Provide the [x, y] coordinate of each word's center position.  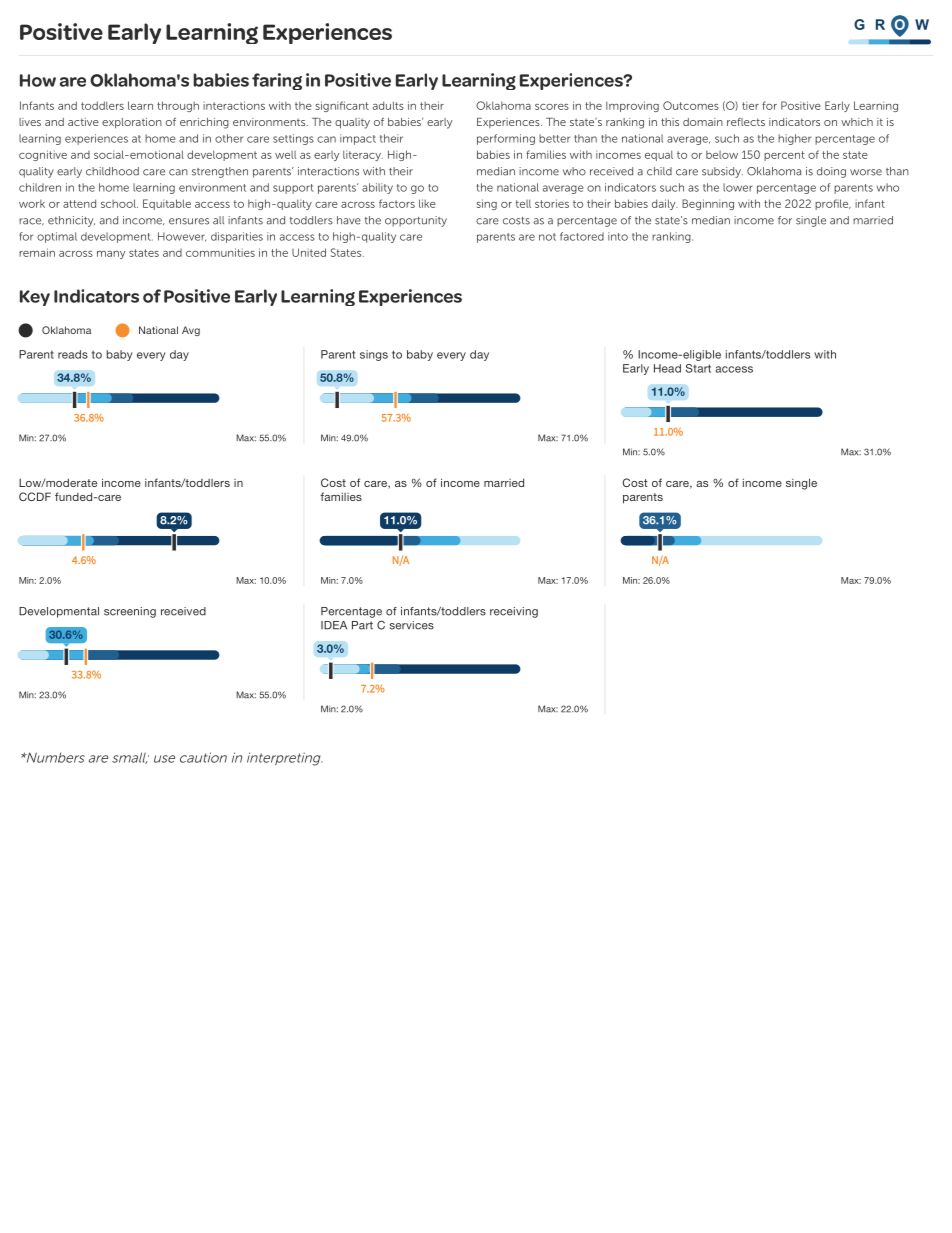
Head [667, 368]
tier [750, 105]
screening [130, 612]
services [412, 625]
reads [73, 354]
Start [698, 368]
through [178, 106]
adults [388, 105]
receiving [514, 612]
